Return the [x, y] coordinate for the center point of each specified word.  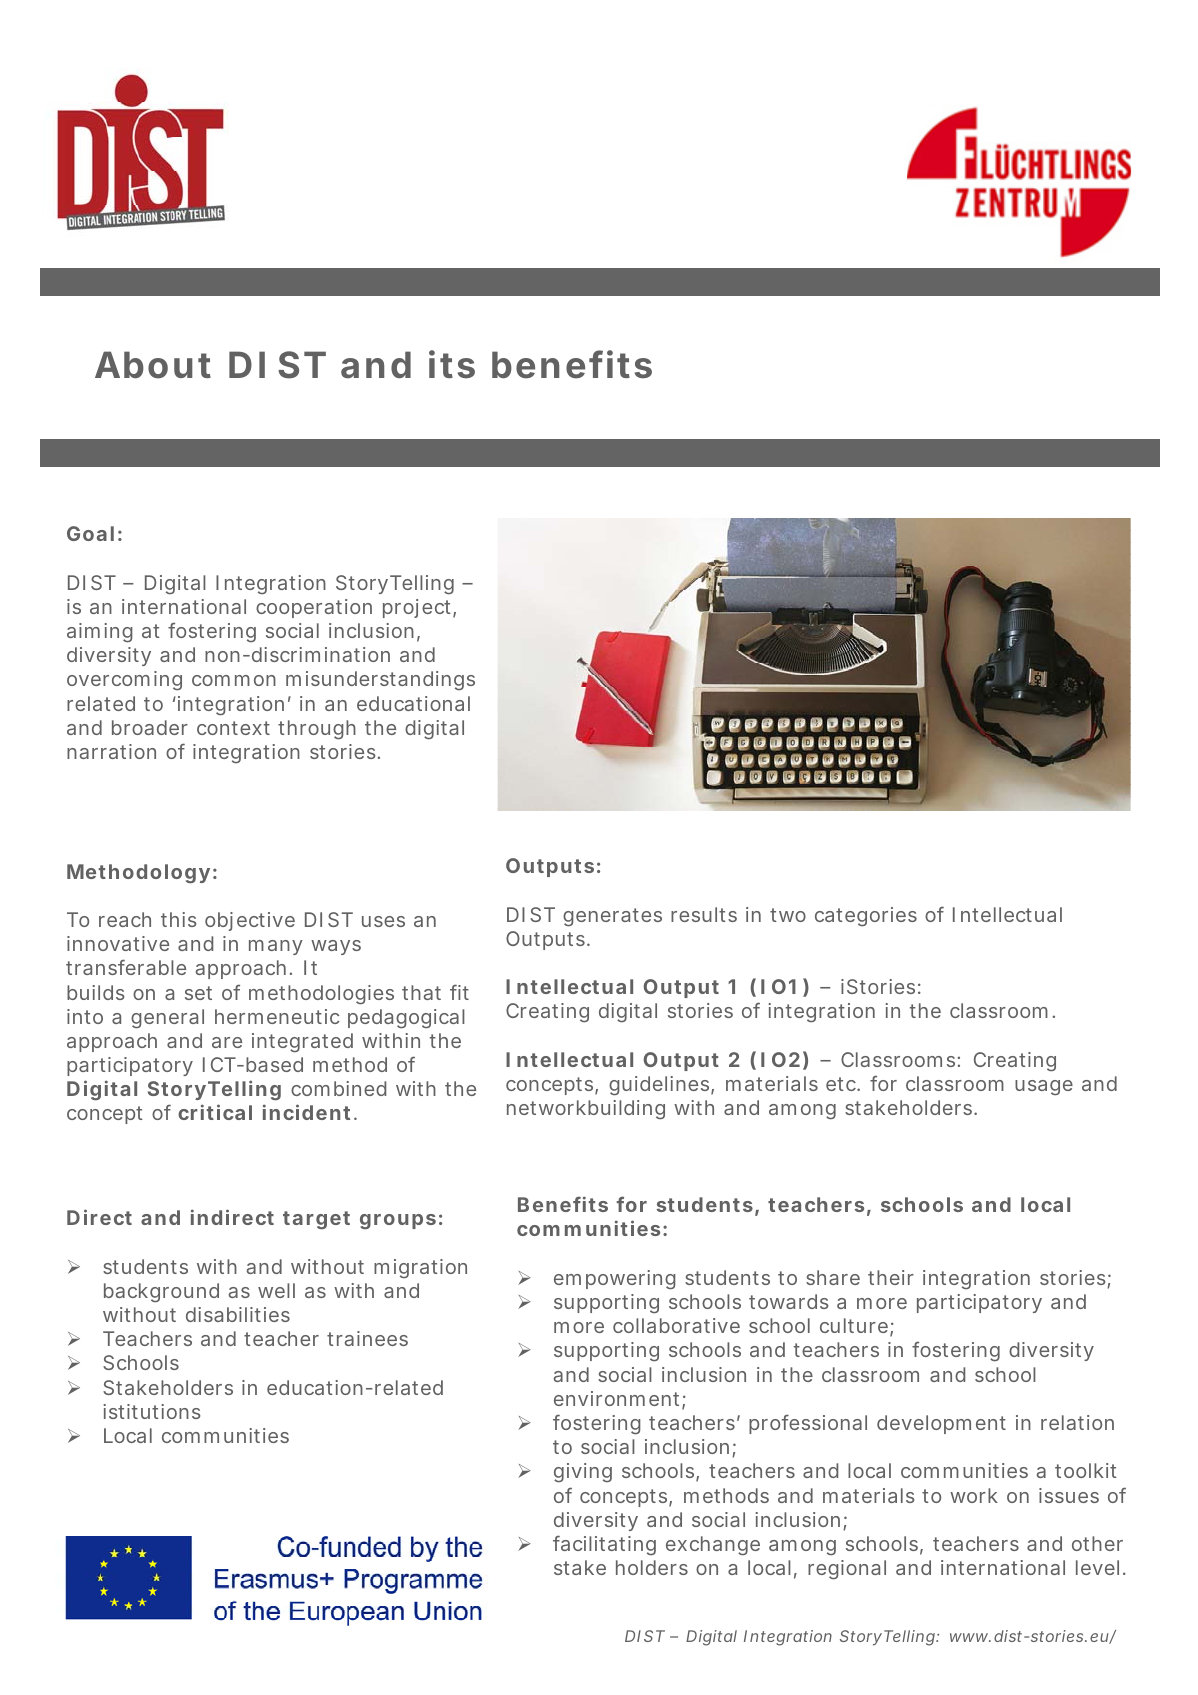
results [704, 914]
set [198, 993]
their [891, 1277]
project [417, 608]
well [276, 1290]
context [233, 728]
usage [1044, 1087]
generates [612, 917]
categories [866, 916]
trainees [367, 1338]
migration [420, 1268]
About [153, 365]
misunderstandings [380, 680]
